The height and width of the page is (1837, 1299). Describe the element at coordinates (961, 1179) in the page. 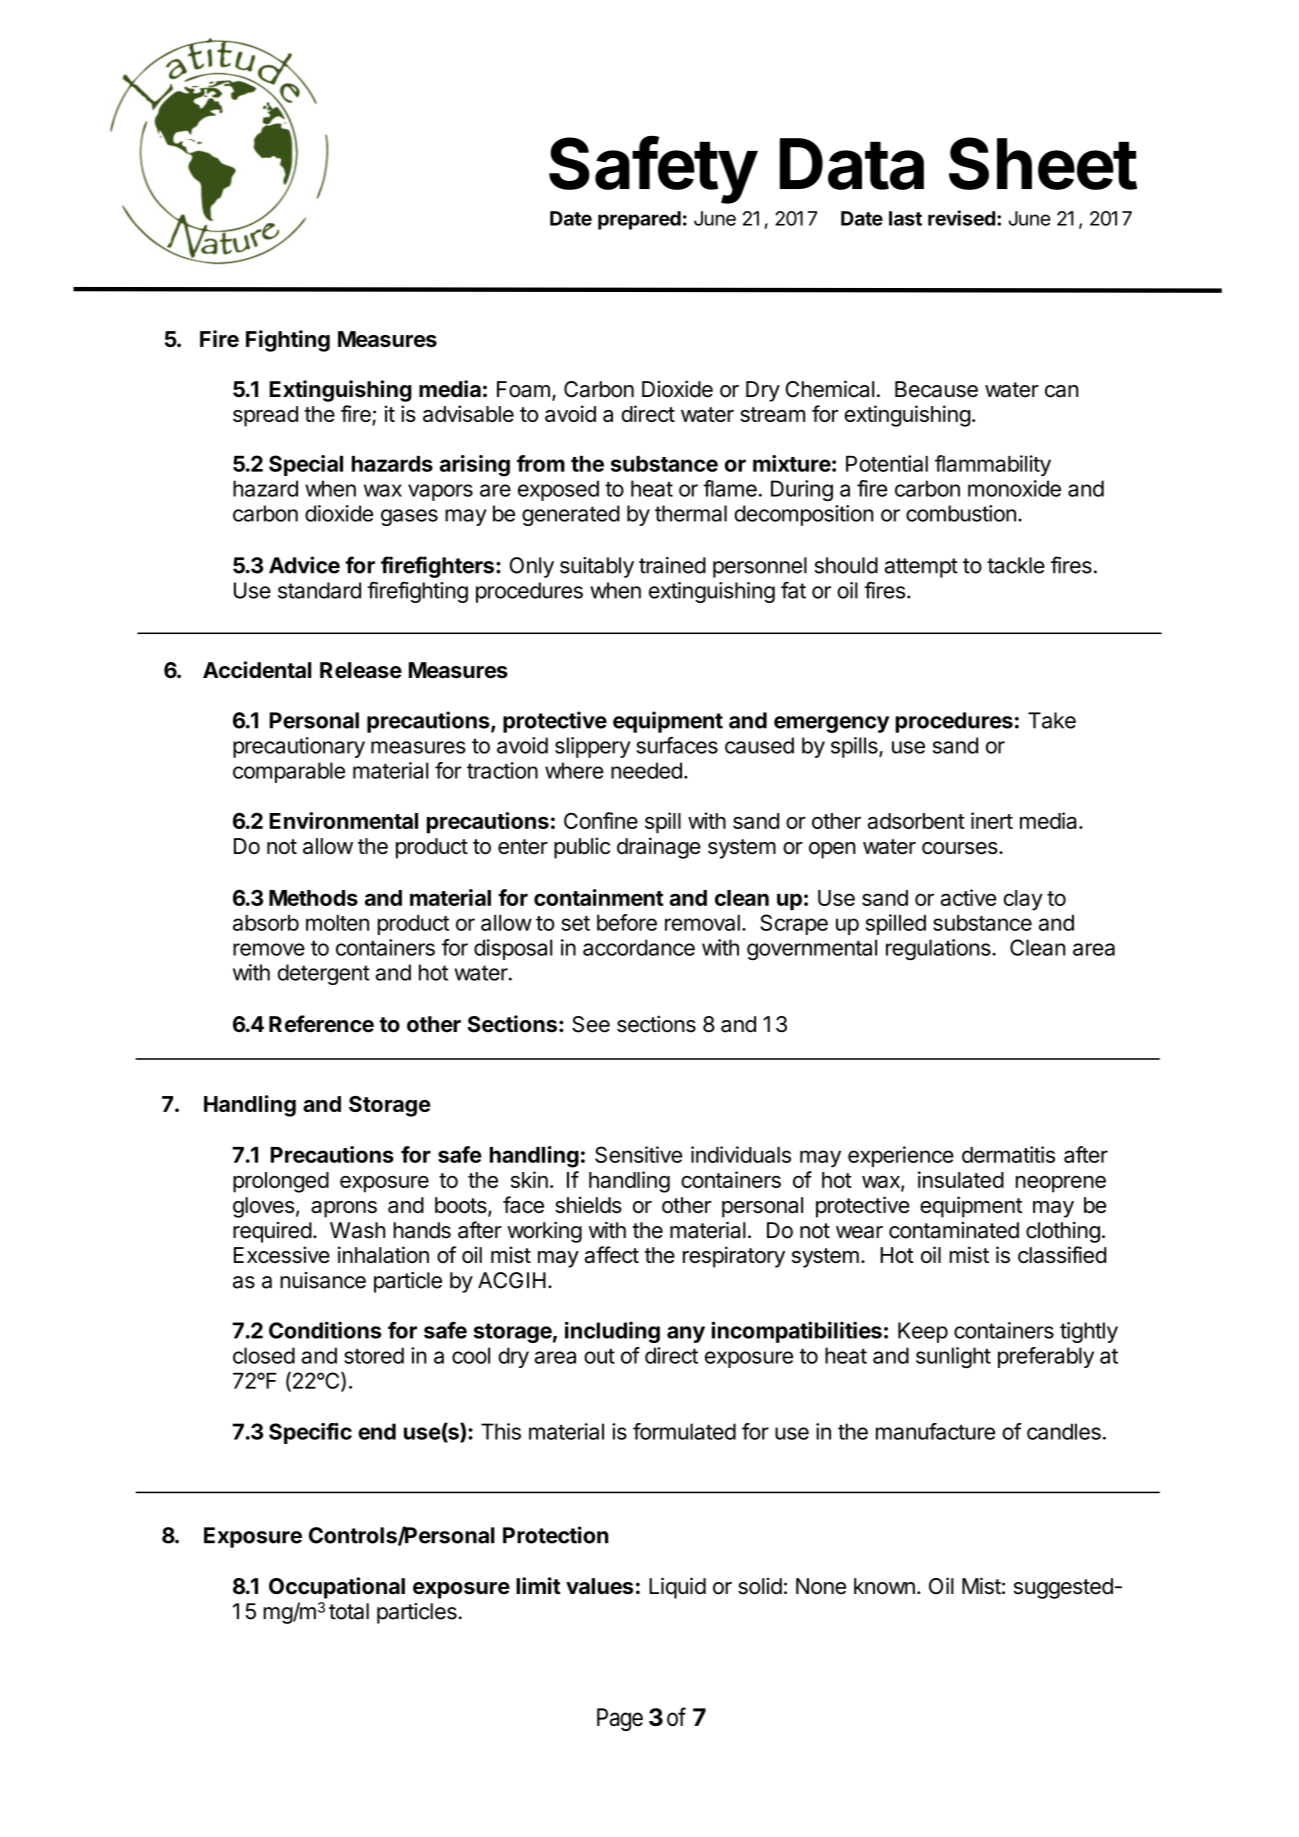

I see `insulated` at that location.
